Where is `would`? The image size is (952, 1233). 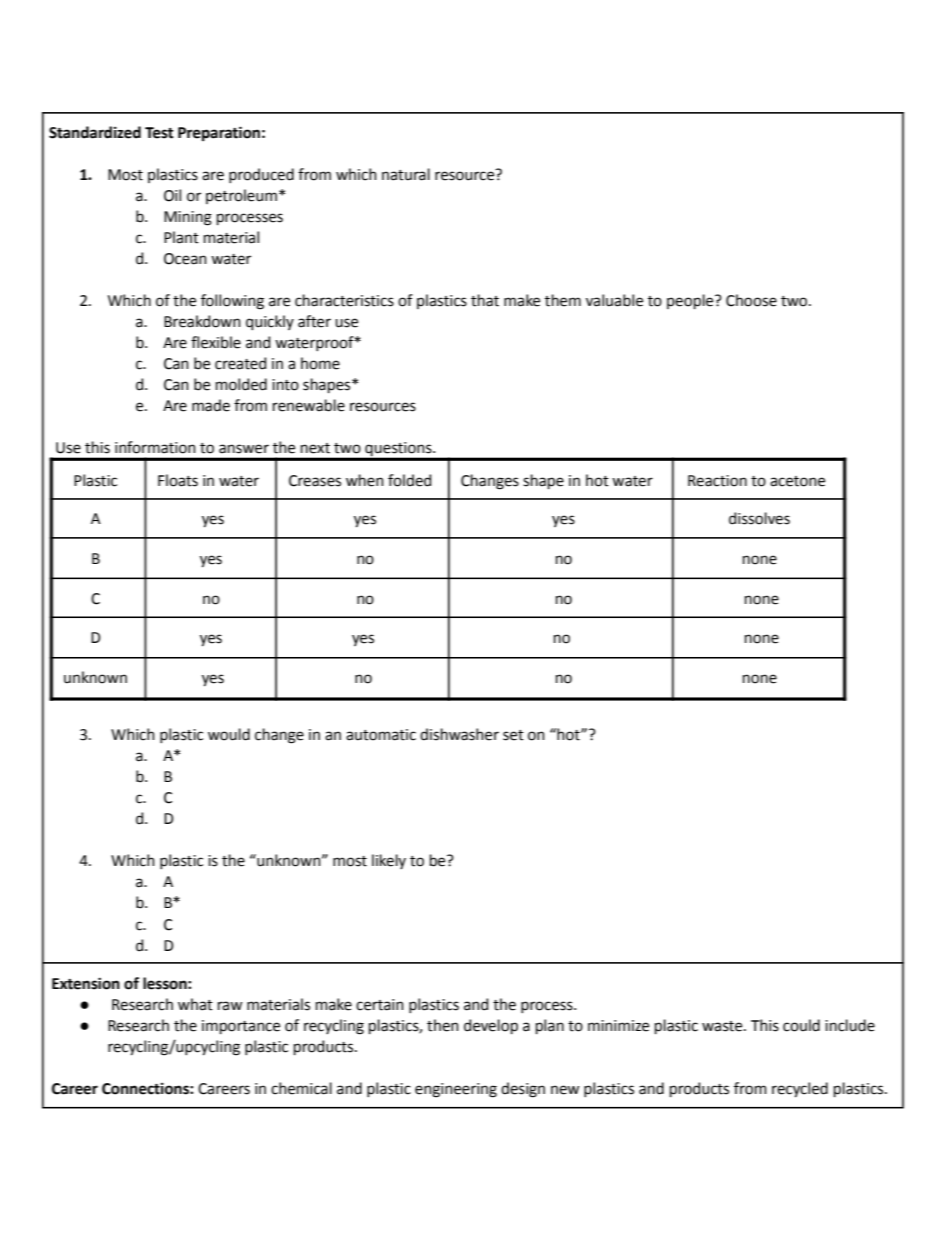
would is located at coordinates (229, 734).
